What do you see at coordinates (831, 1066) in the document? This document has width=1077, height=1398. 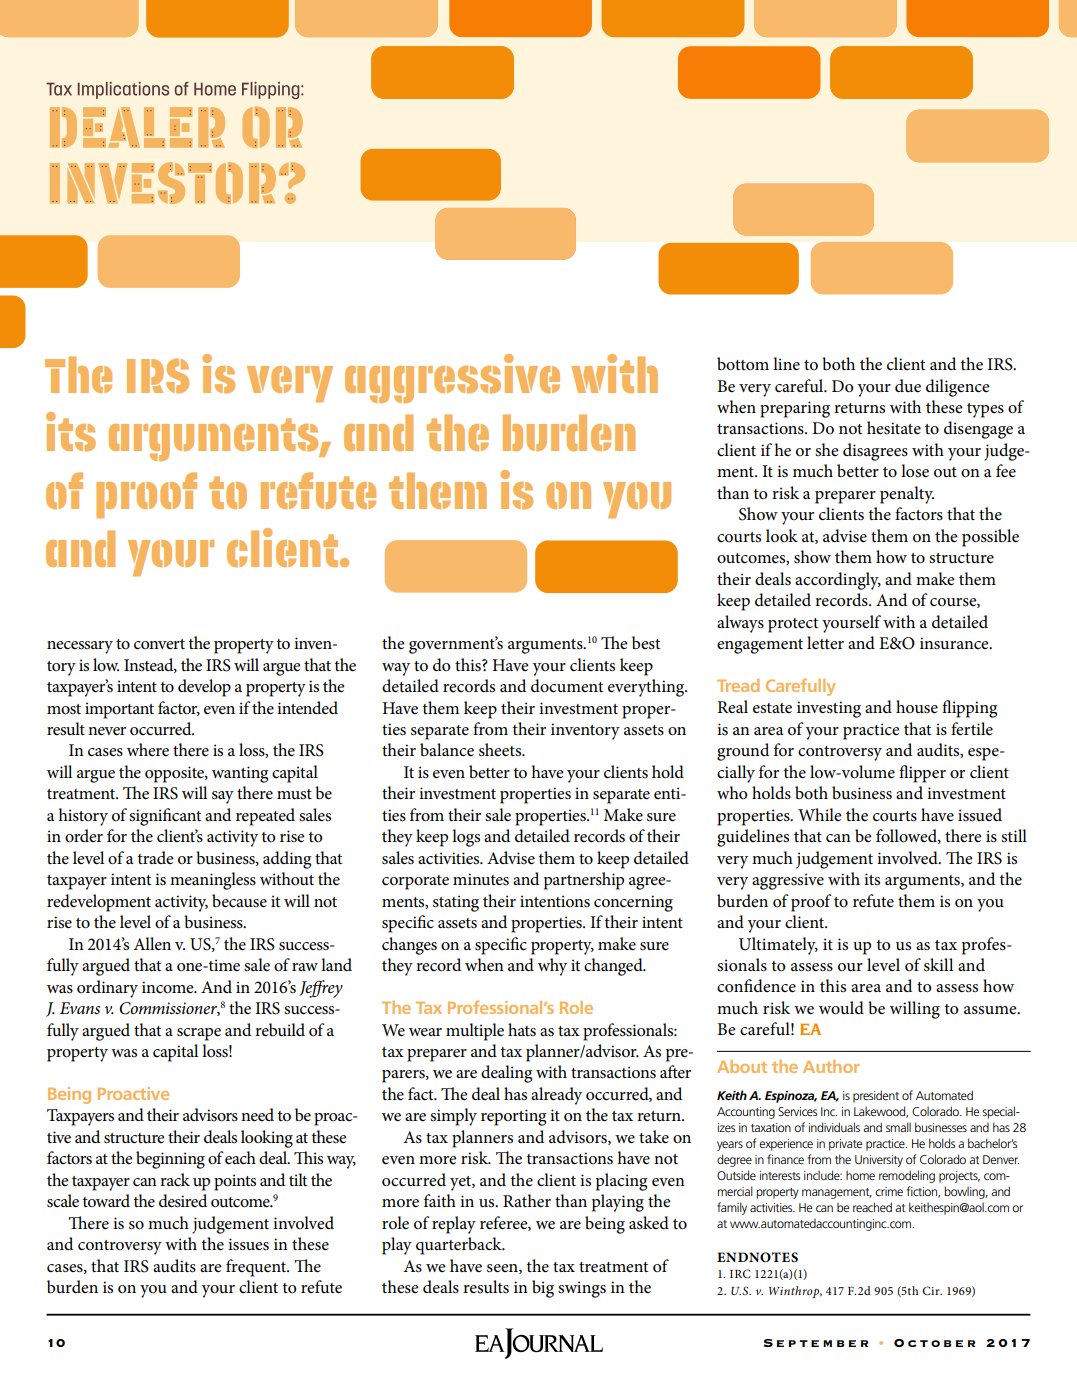 I see `Author` at bounding box center [831, 1066].
